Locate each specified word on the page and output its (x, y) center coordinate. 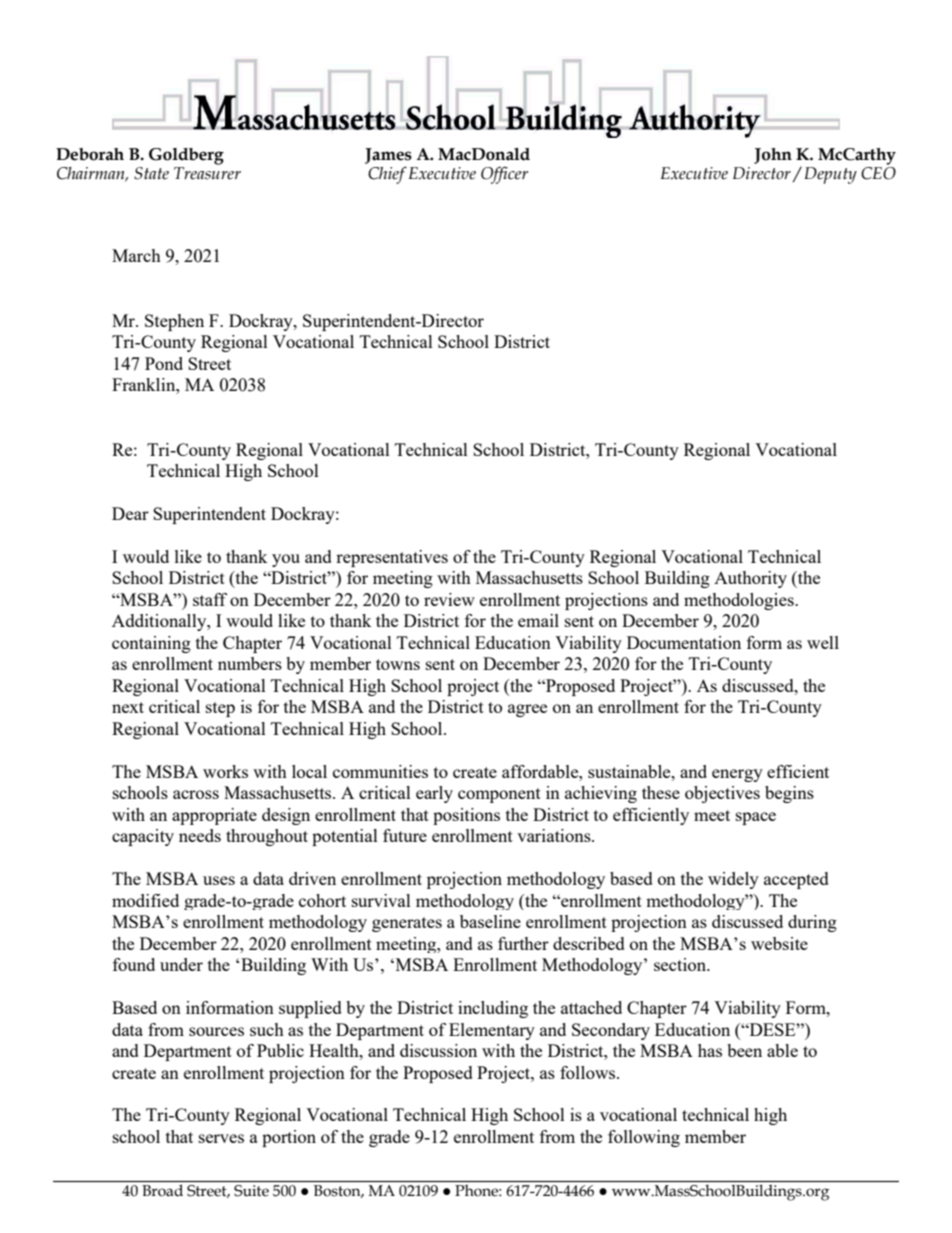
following (644, 1138)
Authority (750, 579)
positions (466, 816)
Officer (504, 175)
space (756, 818)
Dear (130, 513)
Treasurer (207, 173)
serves (221, 1138)
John (773, 156)
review (449, 599)
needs (200, 835)
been (744, 1050)
